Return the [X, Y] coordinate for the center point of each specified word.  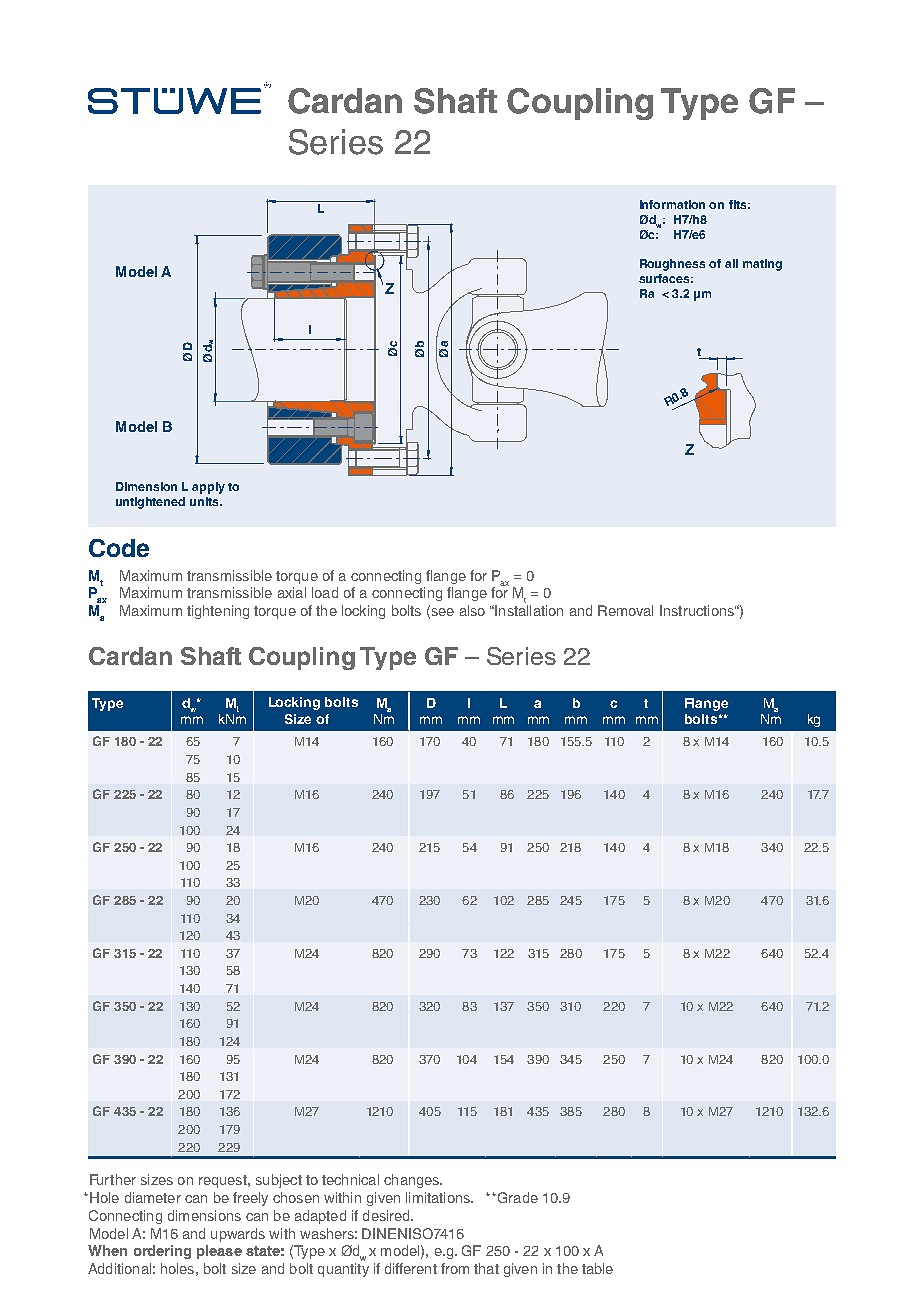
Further [113, 1179]
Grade [516, 1197]
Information [672, 204]
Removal [625, 610]
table [597, 1268]
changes [413, 1181]
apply [208, 488]
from [455, 1268]
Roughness [672, 265]
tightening [218, 612]
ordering [162, 1252]
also [472, 610]
